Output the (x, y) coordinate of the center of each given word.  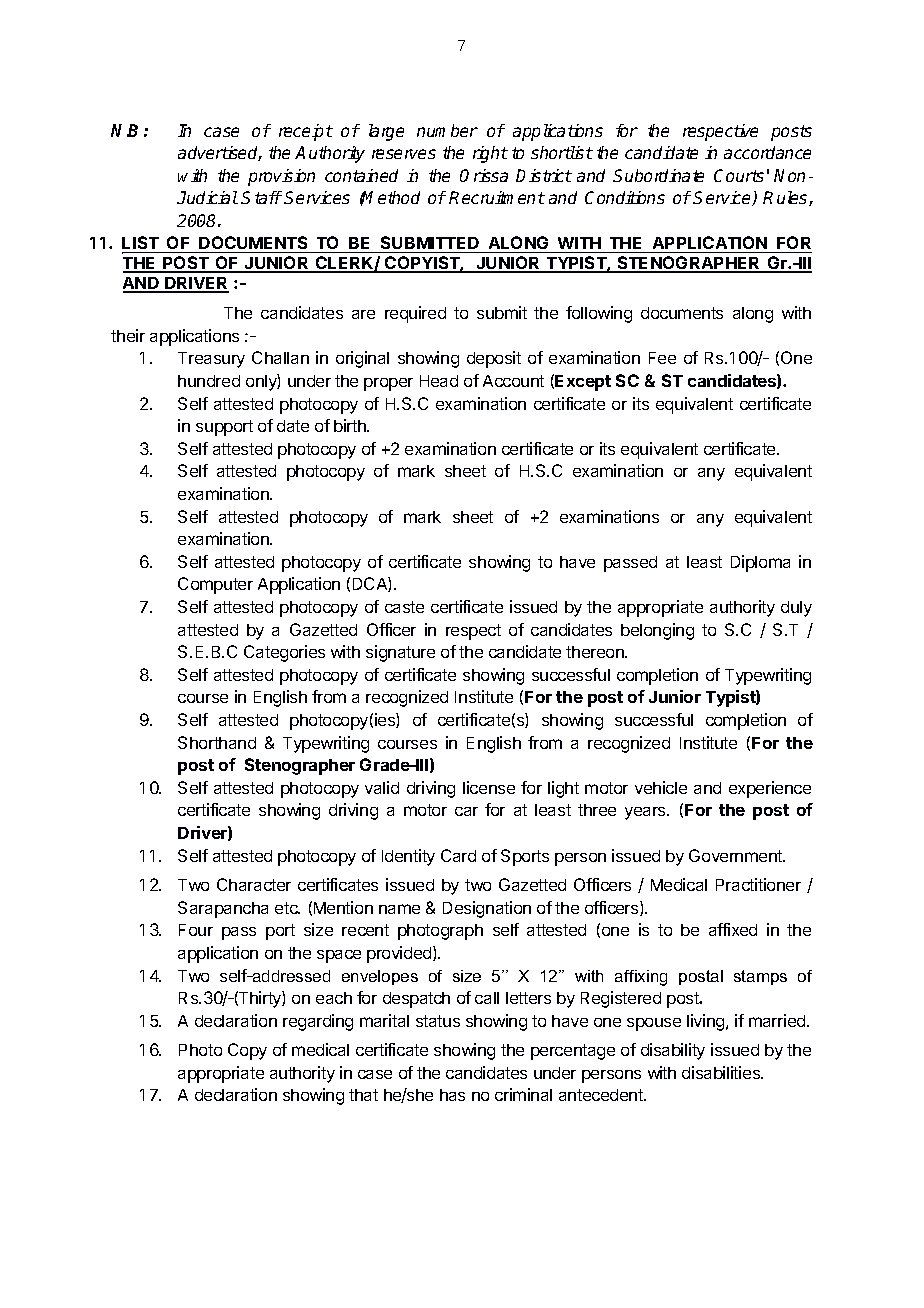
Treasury (211, 360)
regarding (318, 1022)
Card (458, 855)
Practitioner (758, 884)
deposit (494, 359)
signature (400, 653)
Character (254, 884)
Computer (215, 585)
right (490, 154)
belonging (657, 631)
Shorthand (217, 742)
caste (404, 607)
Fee (662, 358)
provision (281, 177)
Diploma (760, 563)
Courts (739, 175)
